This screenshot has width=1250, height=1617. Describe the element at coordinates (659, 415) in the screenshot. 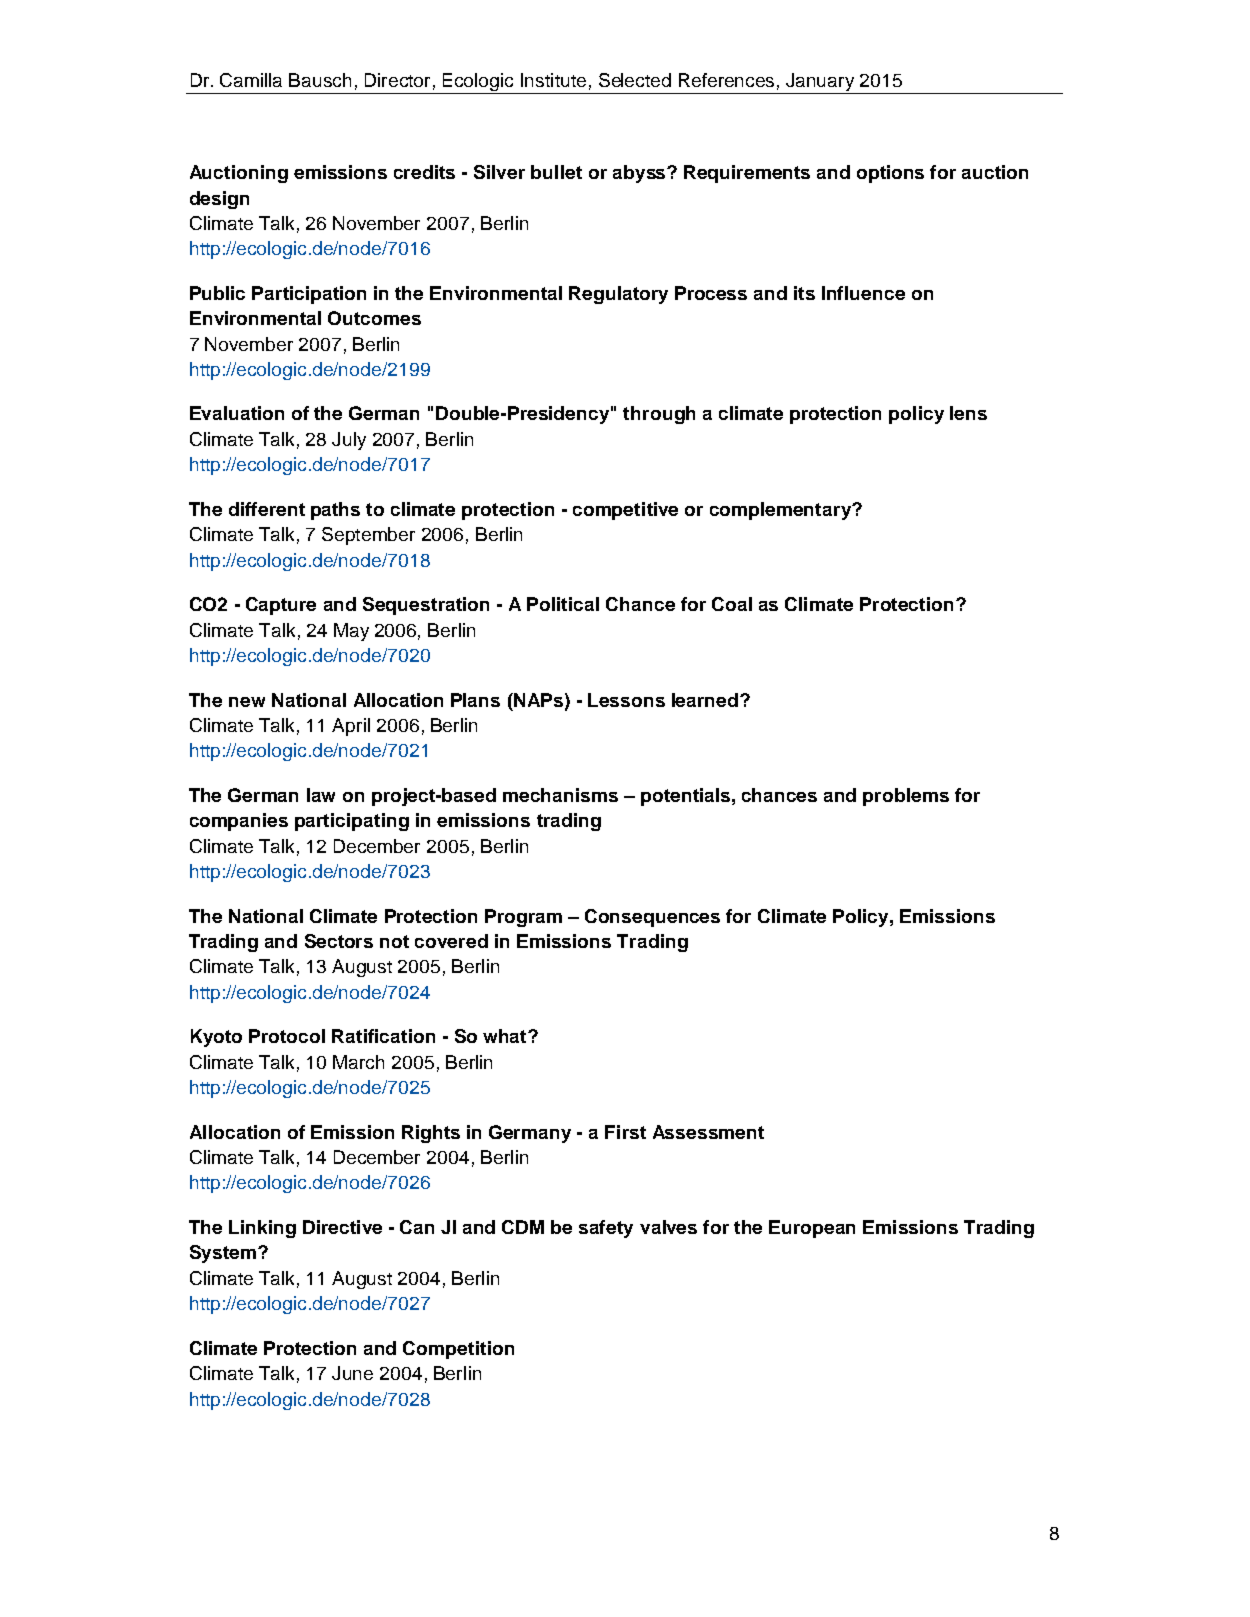

I see `through` at that location.
